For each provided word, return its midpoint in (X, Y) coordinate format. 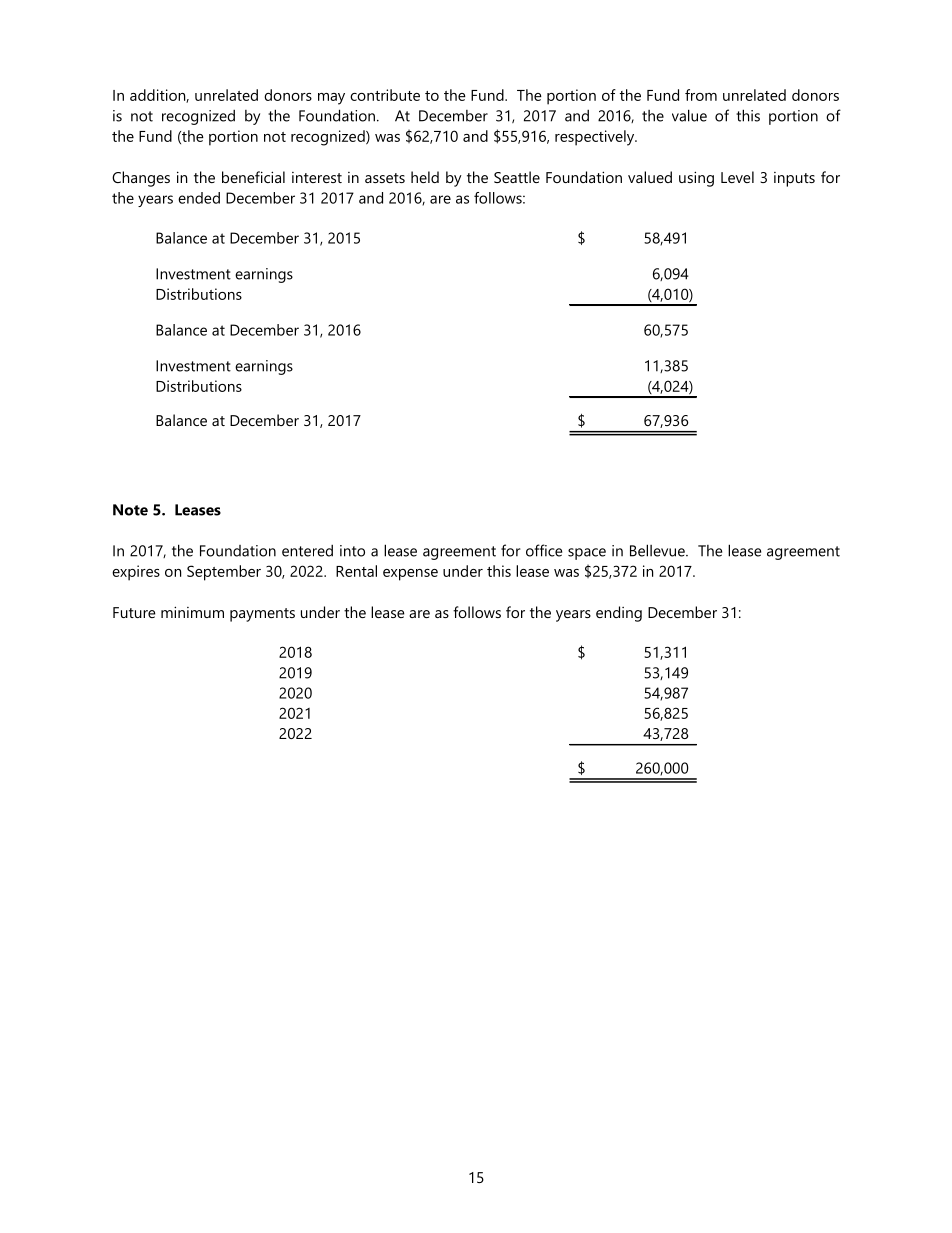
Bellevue (658, 550)
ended (199, 198)
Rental (356, 571)
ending (619, 614)
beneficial (253, 177)
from (701, 95)
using (696, 179)
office (544, 550)
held (425, 177)
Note (130, 510)
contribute (385, 95)
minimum (192, 612)
